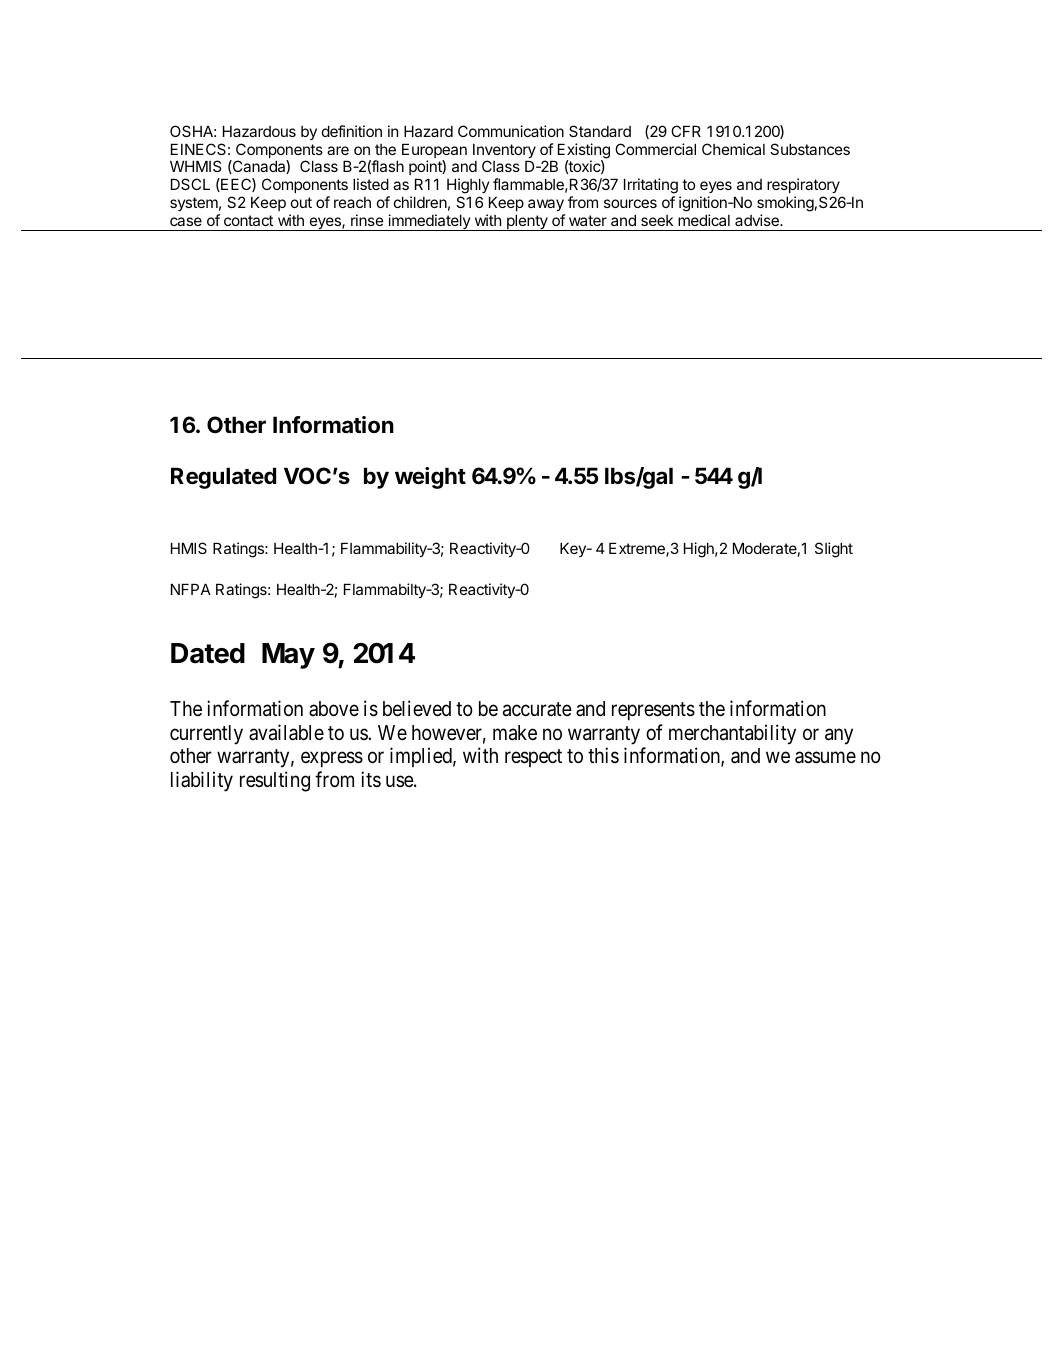 Image resolution: width=1048 pixels, height=1356 pixels. I want to click on Chemical, so click(733, 149).
